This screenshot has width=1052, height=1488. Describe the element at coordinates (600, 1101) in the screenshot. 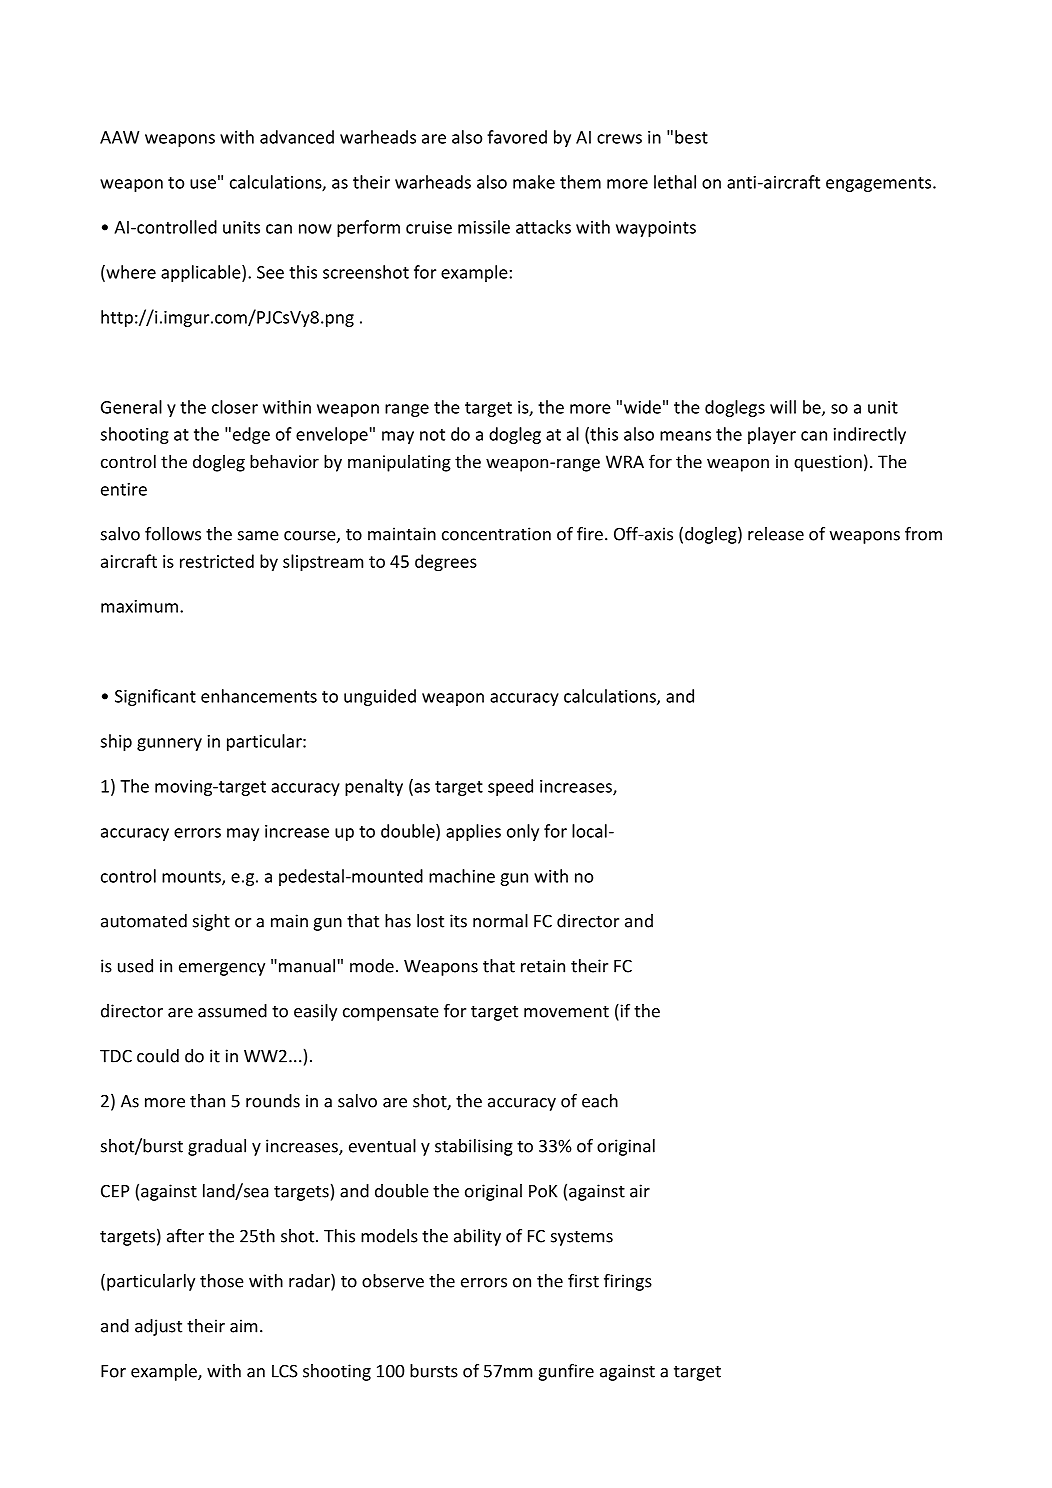

I see `each` at that location.
